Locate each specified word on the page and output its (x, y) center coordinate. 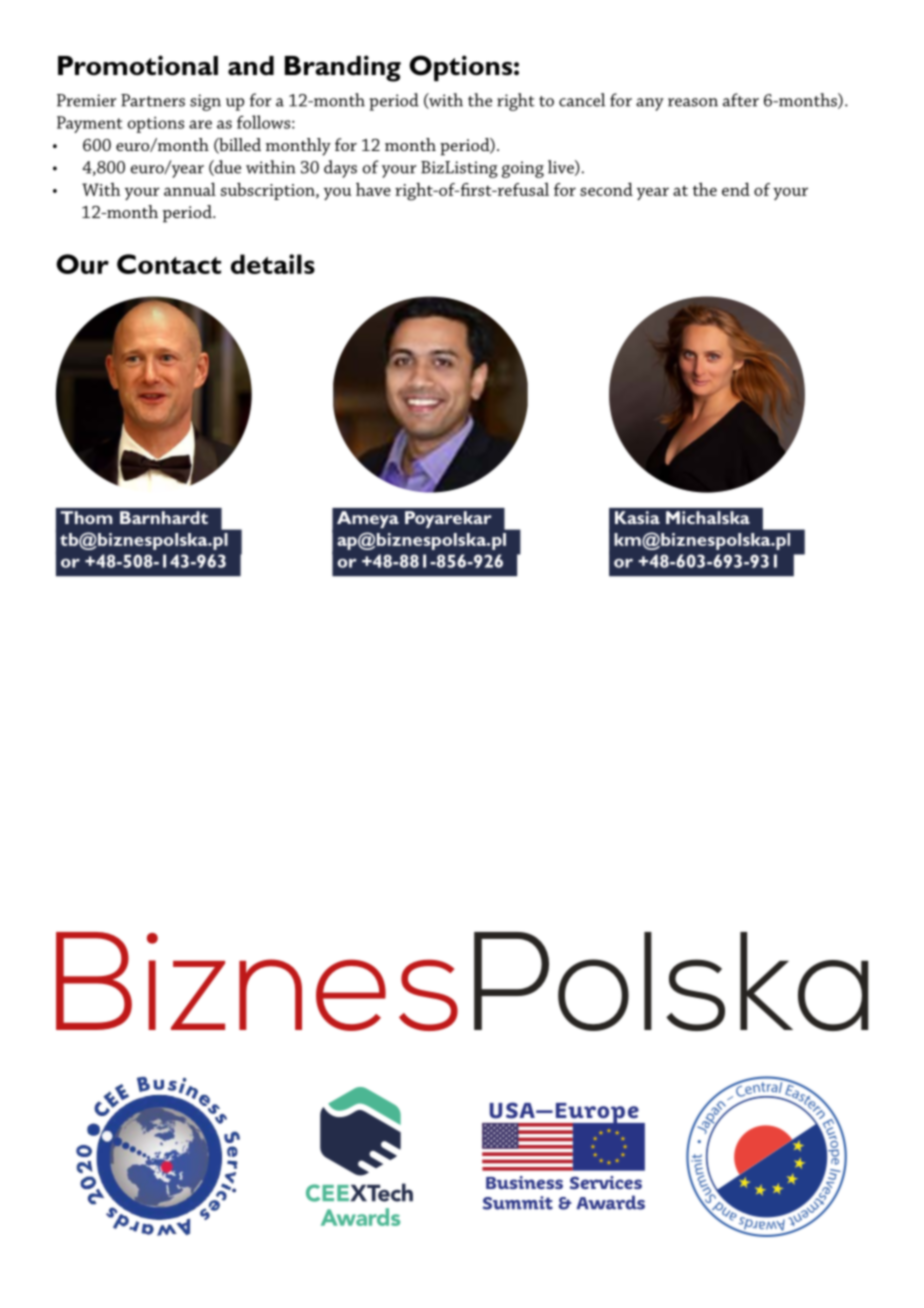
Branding (343, 68)
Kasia (637, 517)
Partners (153, 100)
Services (606, 1183)
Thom (86, 517)
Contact (169, 264)
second (606, 189)
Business (524, 1182)
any (650, 104)
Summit (518, 1203)
